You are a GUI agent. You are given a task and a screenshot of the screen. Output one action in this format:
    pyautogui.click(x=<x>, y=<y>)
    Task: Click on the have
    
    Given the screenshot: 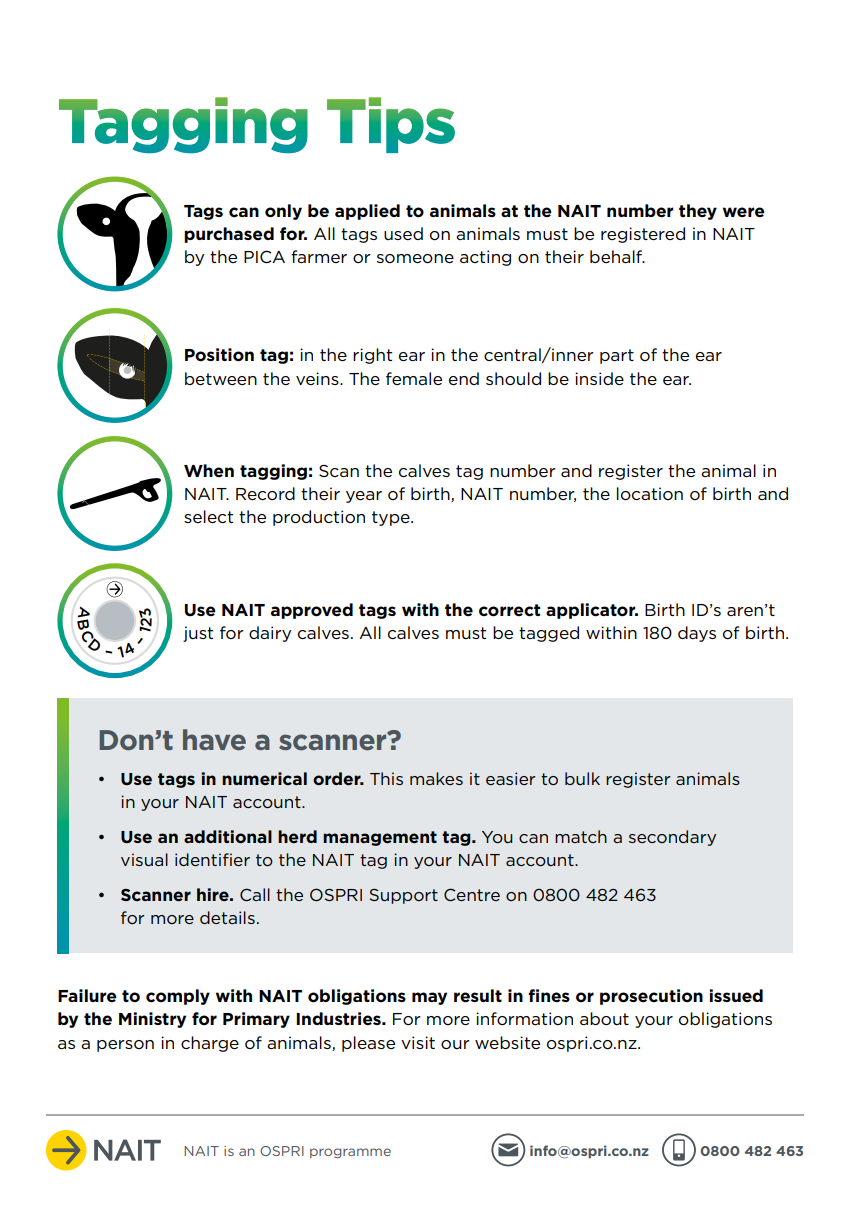 What is the action you would take?
    pyautogui.click(x=214, y=740)
